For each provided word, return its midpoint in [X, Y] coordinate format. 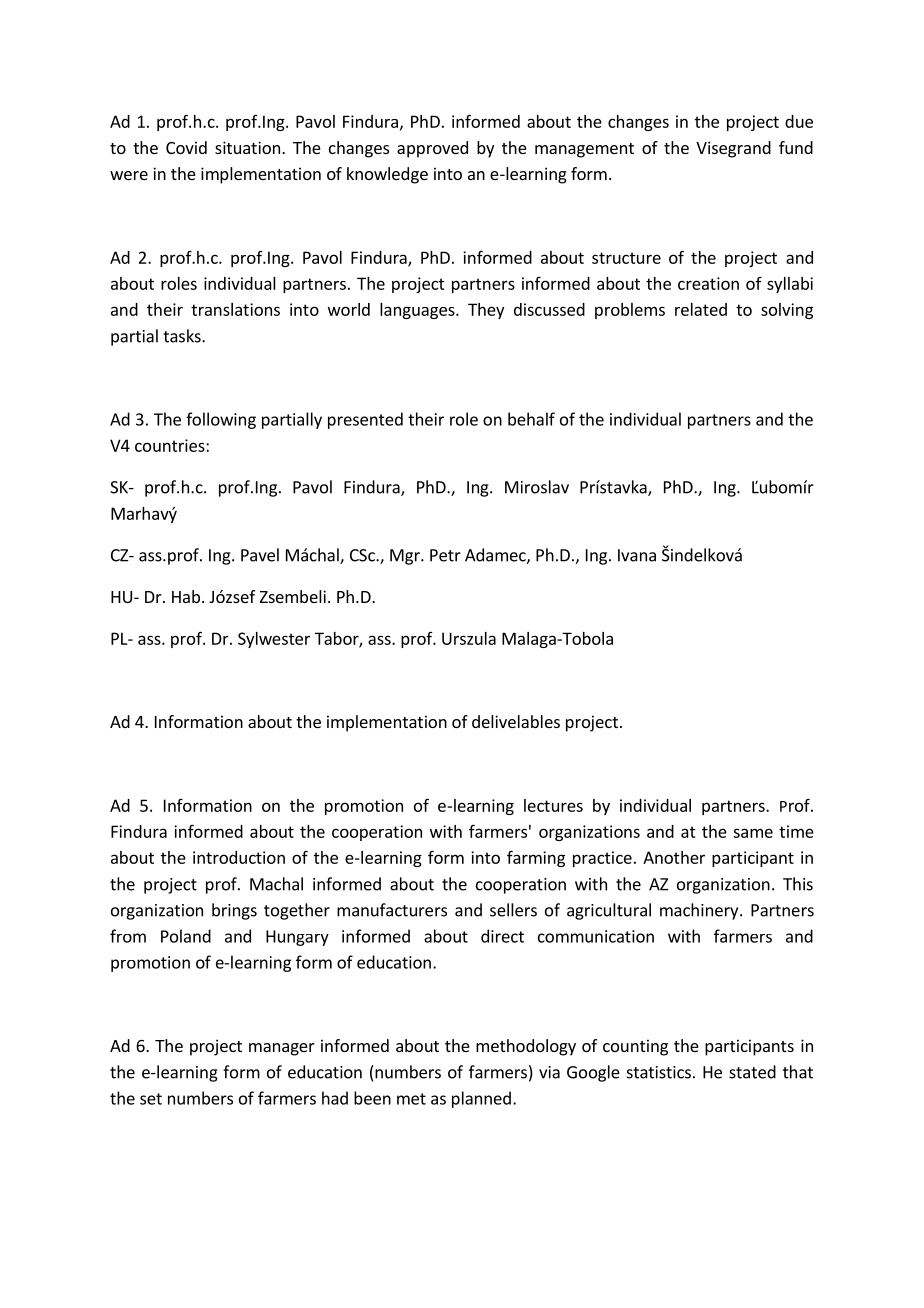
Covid [186, 147]
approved [432, 149]
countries [171, 445]
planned [481, 1099]
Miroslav [537, 487]
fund [796, 147]
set [151, 1099]
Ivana [637, 555]
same [753, 833]
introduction [239, 857]
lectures [553, 805]
